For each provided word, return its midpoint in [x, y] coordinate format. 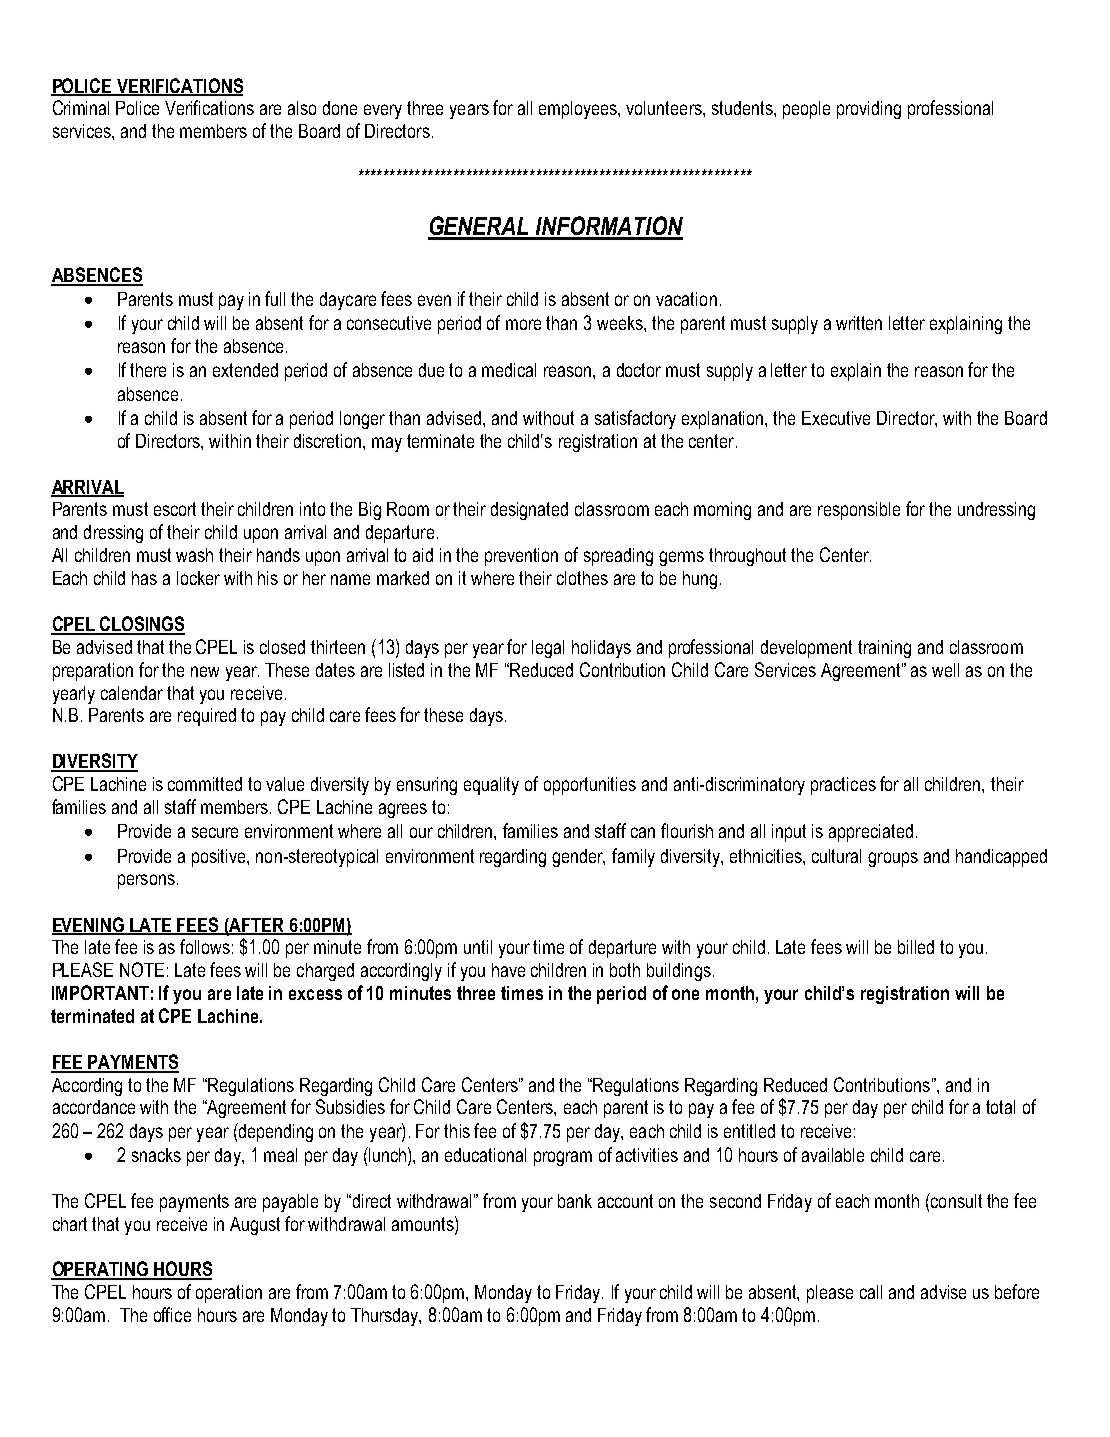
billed [916, 947]
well [945, 670]
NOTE [142, 969]
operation [229, 1294]
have [508, 970]
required [207, 717]
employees [579, 110]
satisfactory [635, 419]
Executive [836, 418]
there [148, 370]
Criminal [81, 107]
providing [869, 110]
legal [548, 649]
